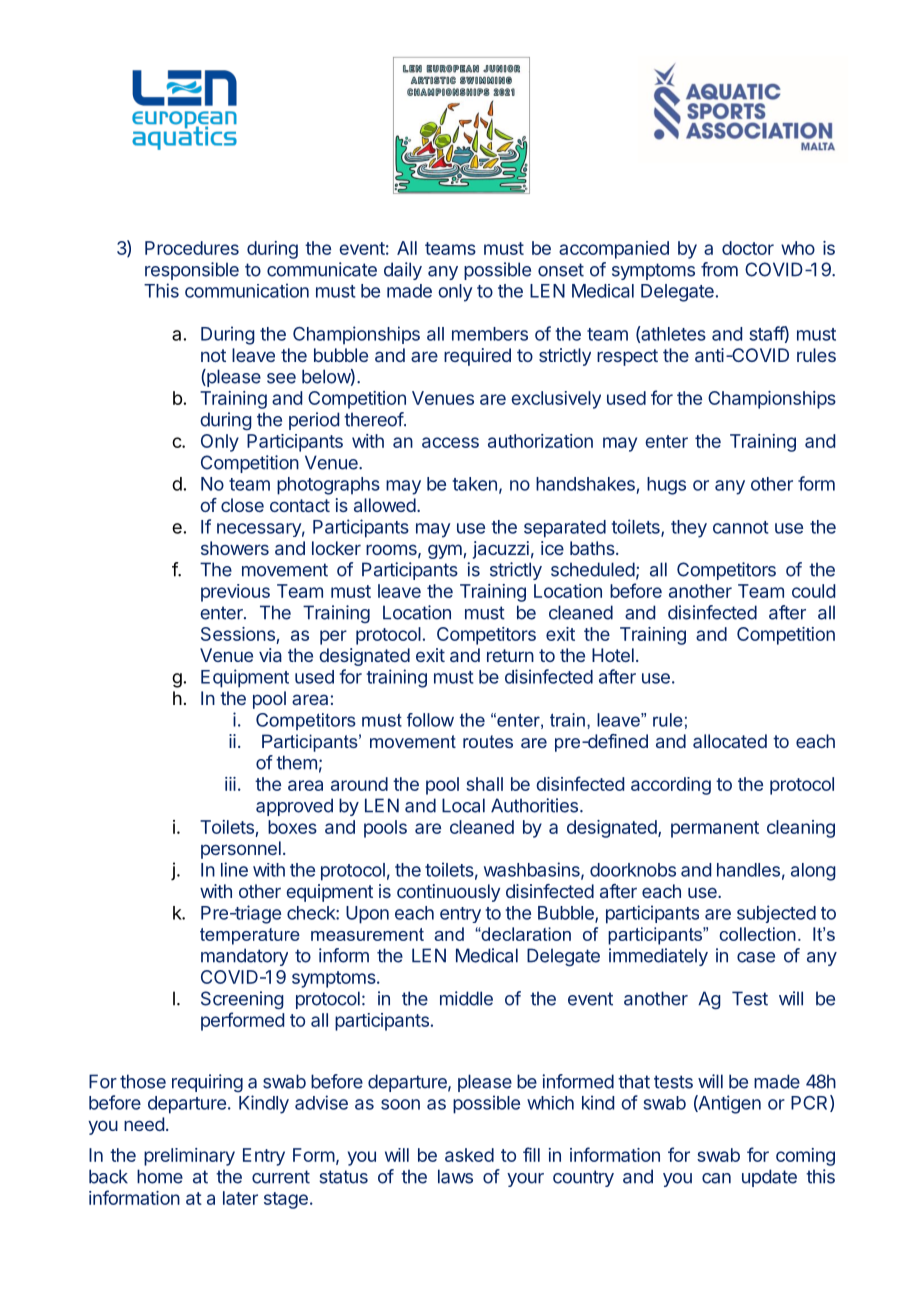 Image resolution: width=924 pixels, height=1308 pixels. Describe the element at coordinates (730, 741) in the screenshot. I see `allocated` at that location.
